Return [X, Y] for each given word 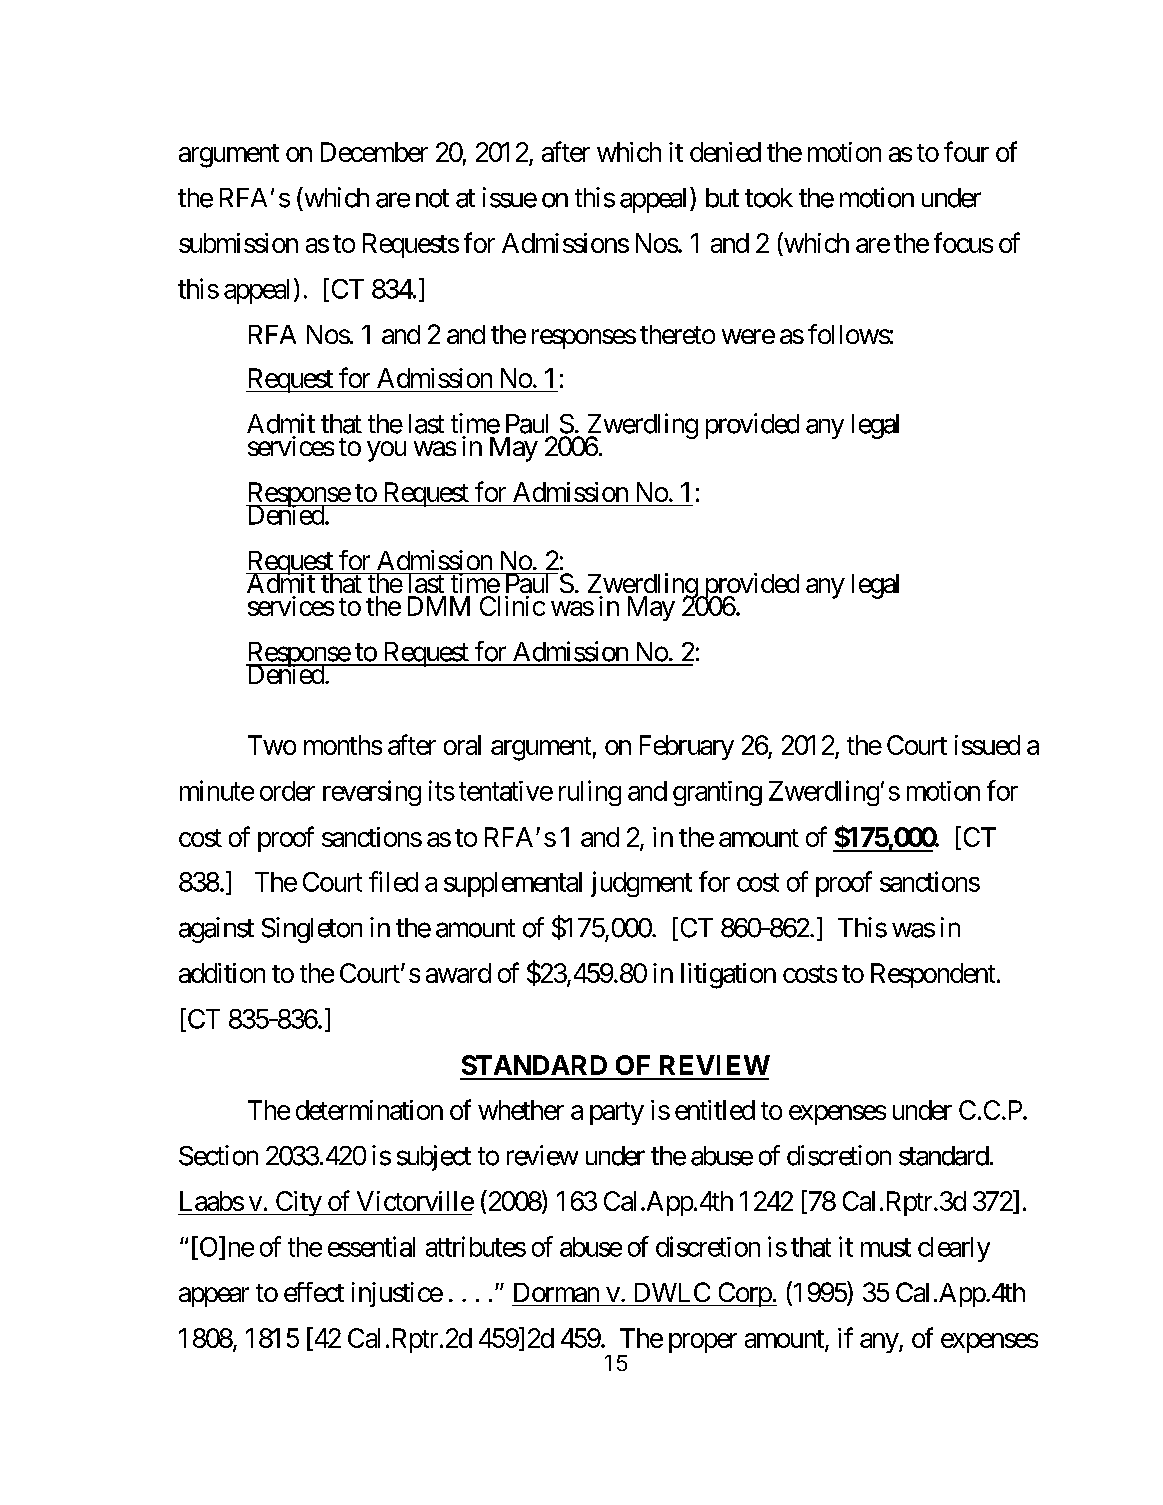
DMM [439, 606]
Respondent [933, 975]
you [386, 451]
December [374, 152]
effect [314, 1292]
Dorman [556, 1292]
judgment [641, 884]
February [687, 747]
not [432, 198]
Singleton [312, 930]
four [966, 151]
